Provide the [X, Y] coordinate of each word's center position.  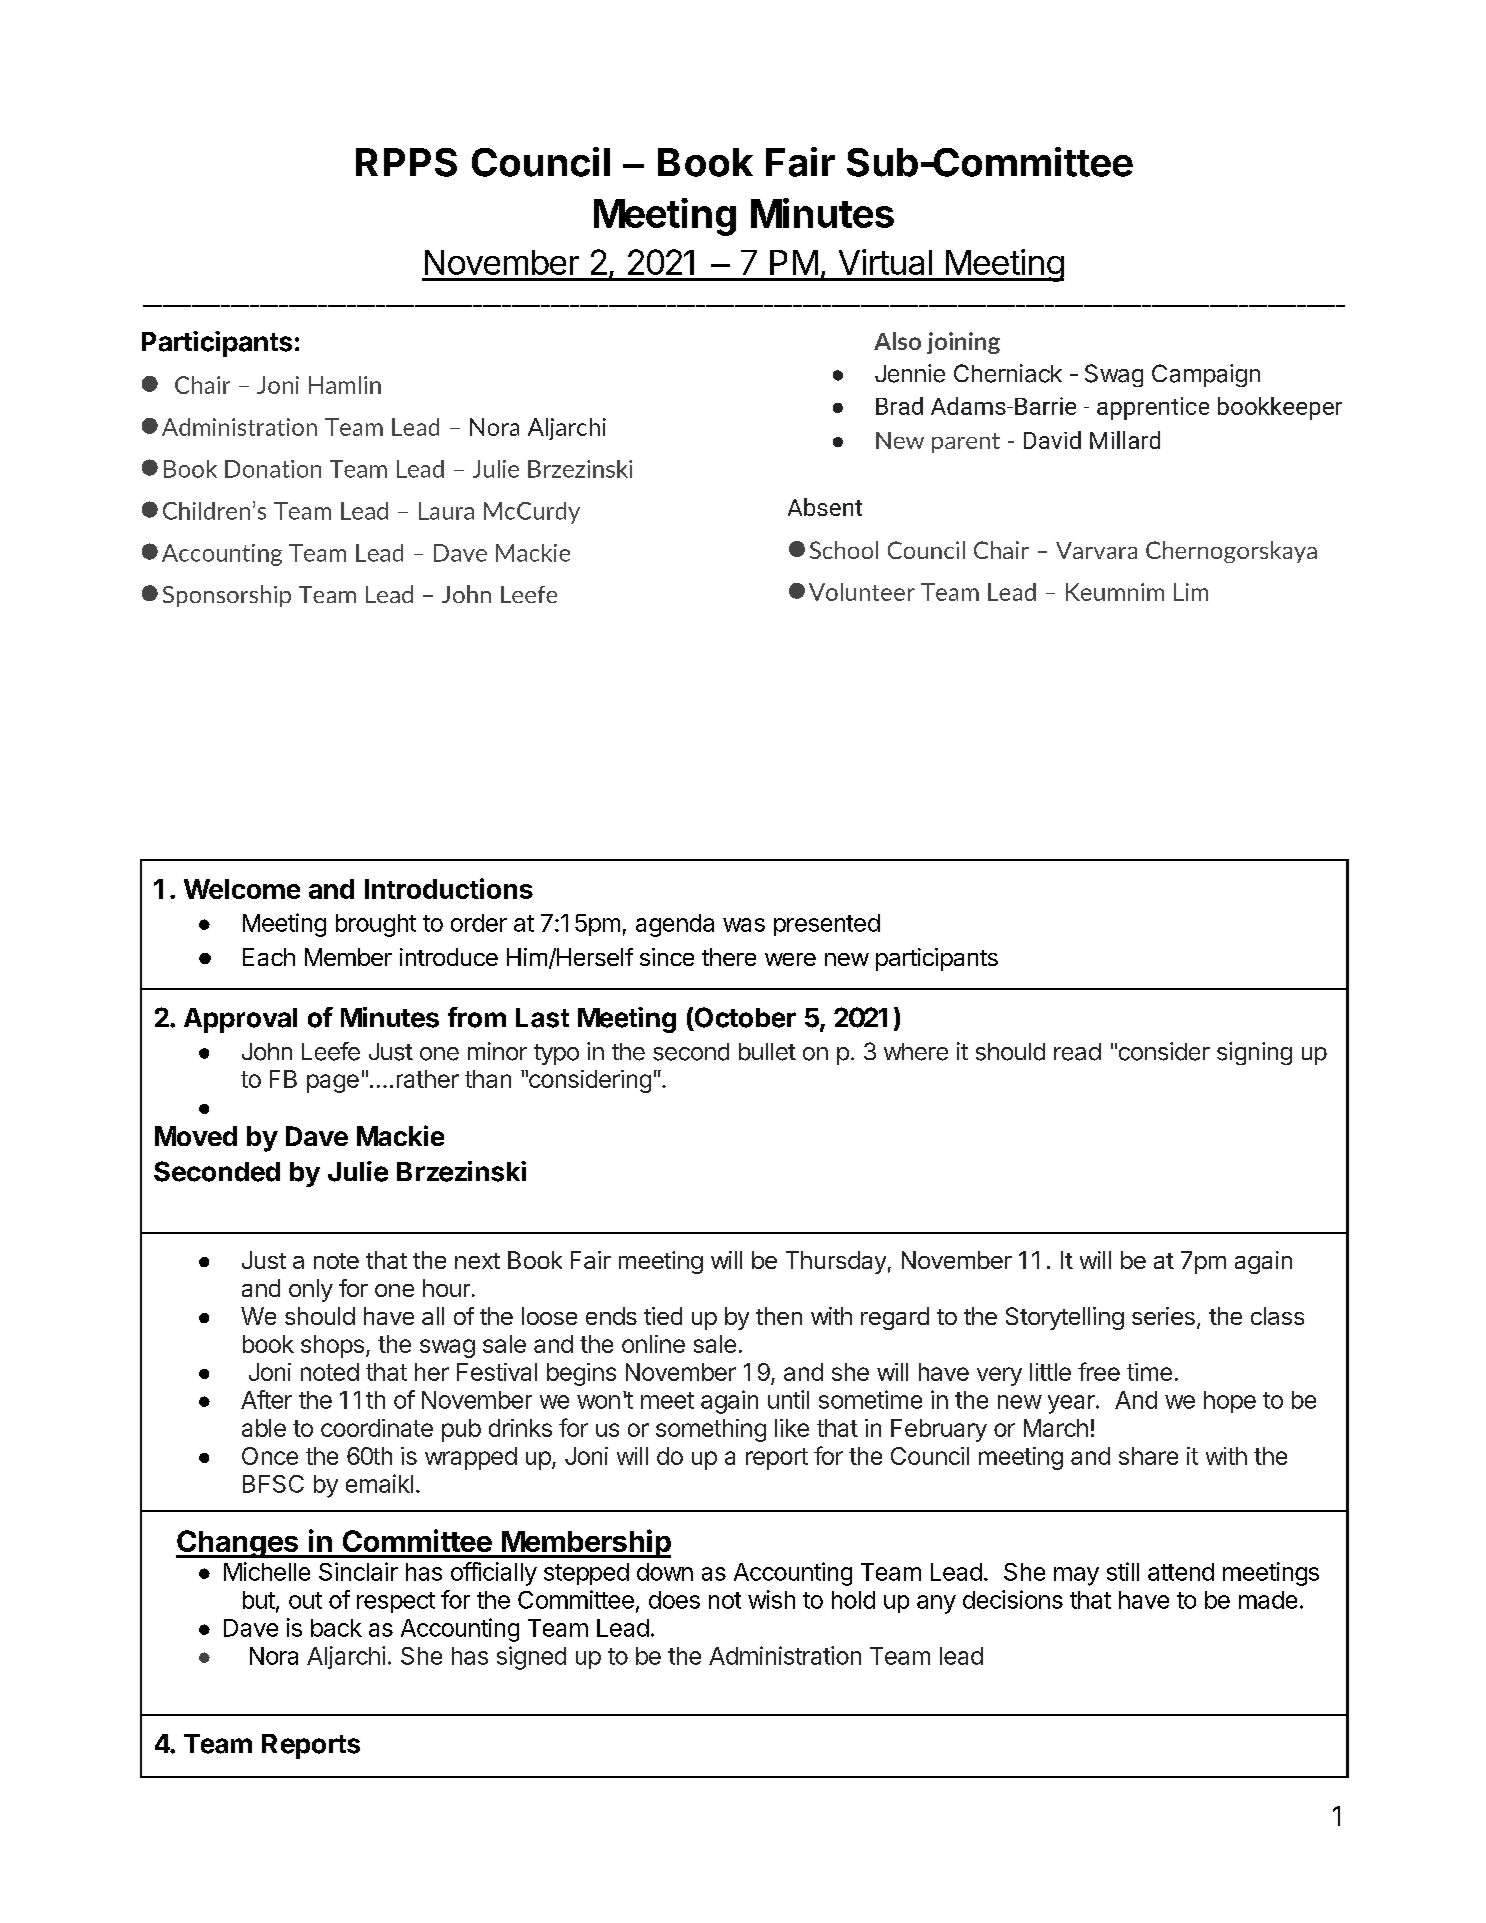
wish [771, 1599]
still [1123, 1571]
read [1077, 1052]
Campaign [1206, 375]
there [729, 957]
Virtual [885, 262]
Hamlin [345, 385]
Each [269, 957]
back [336, 1628]
